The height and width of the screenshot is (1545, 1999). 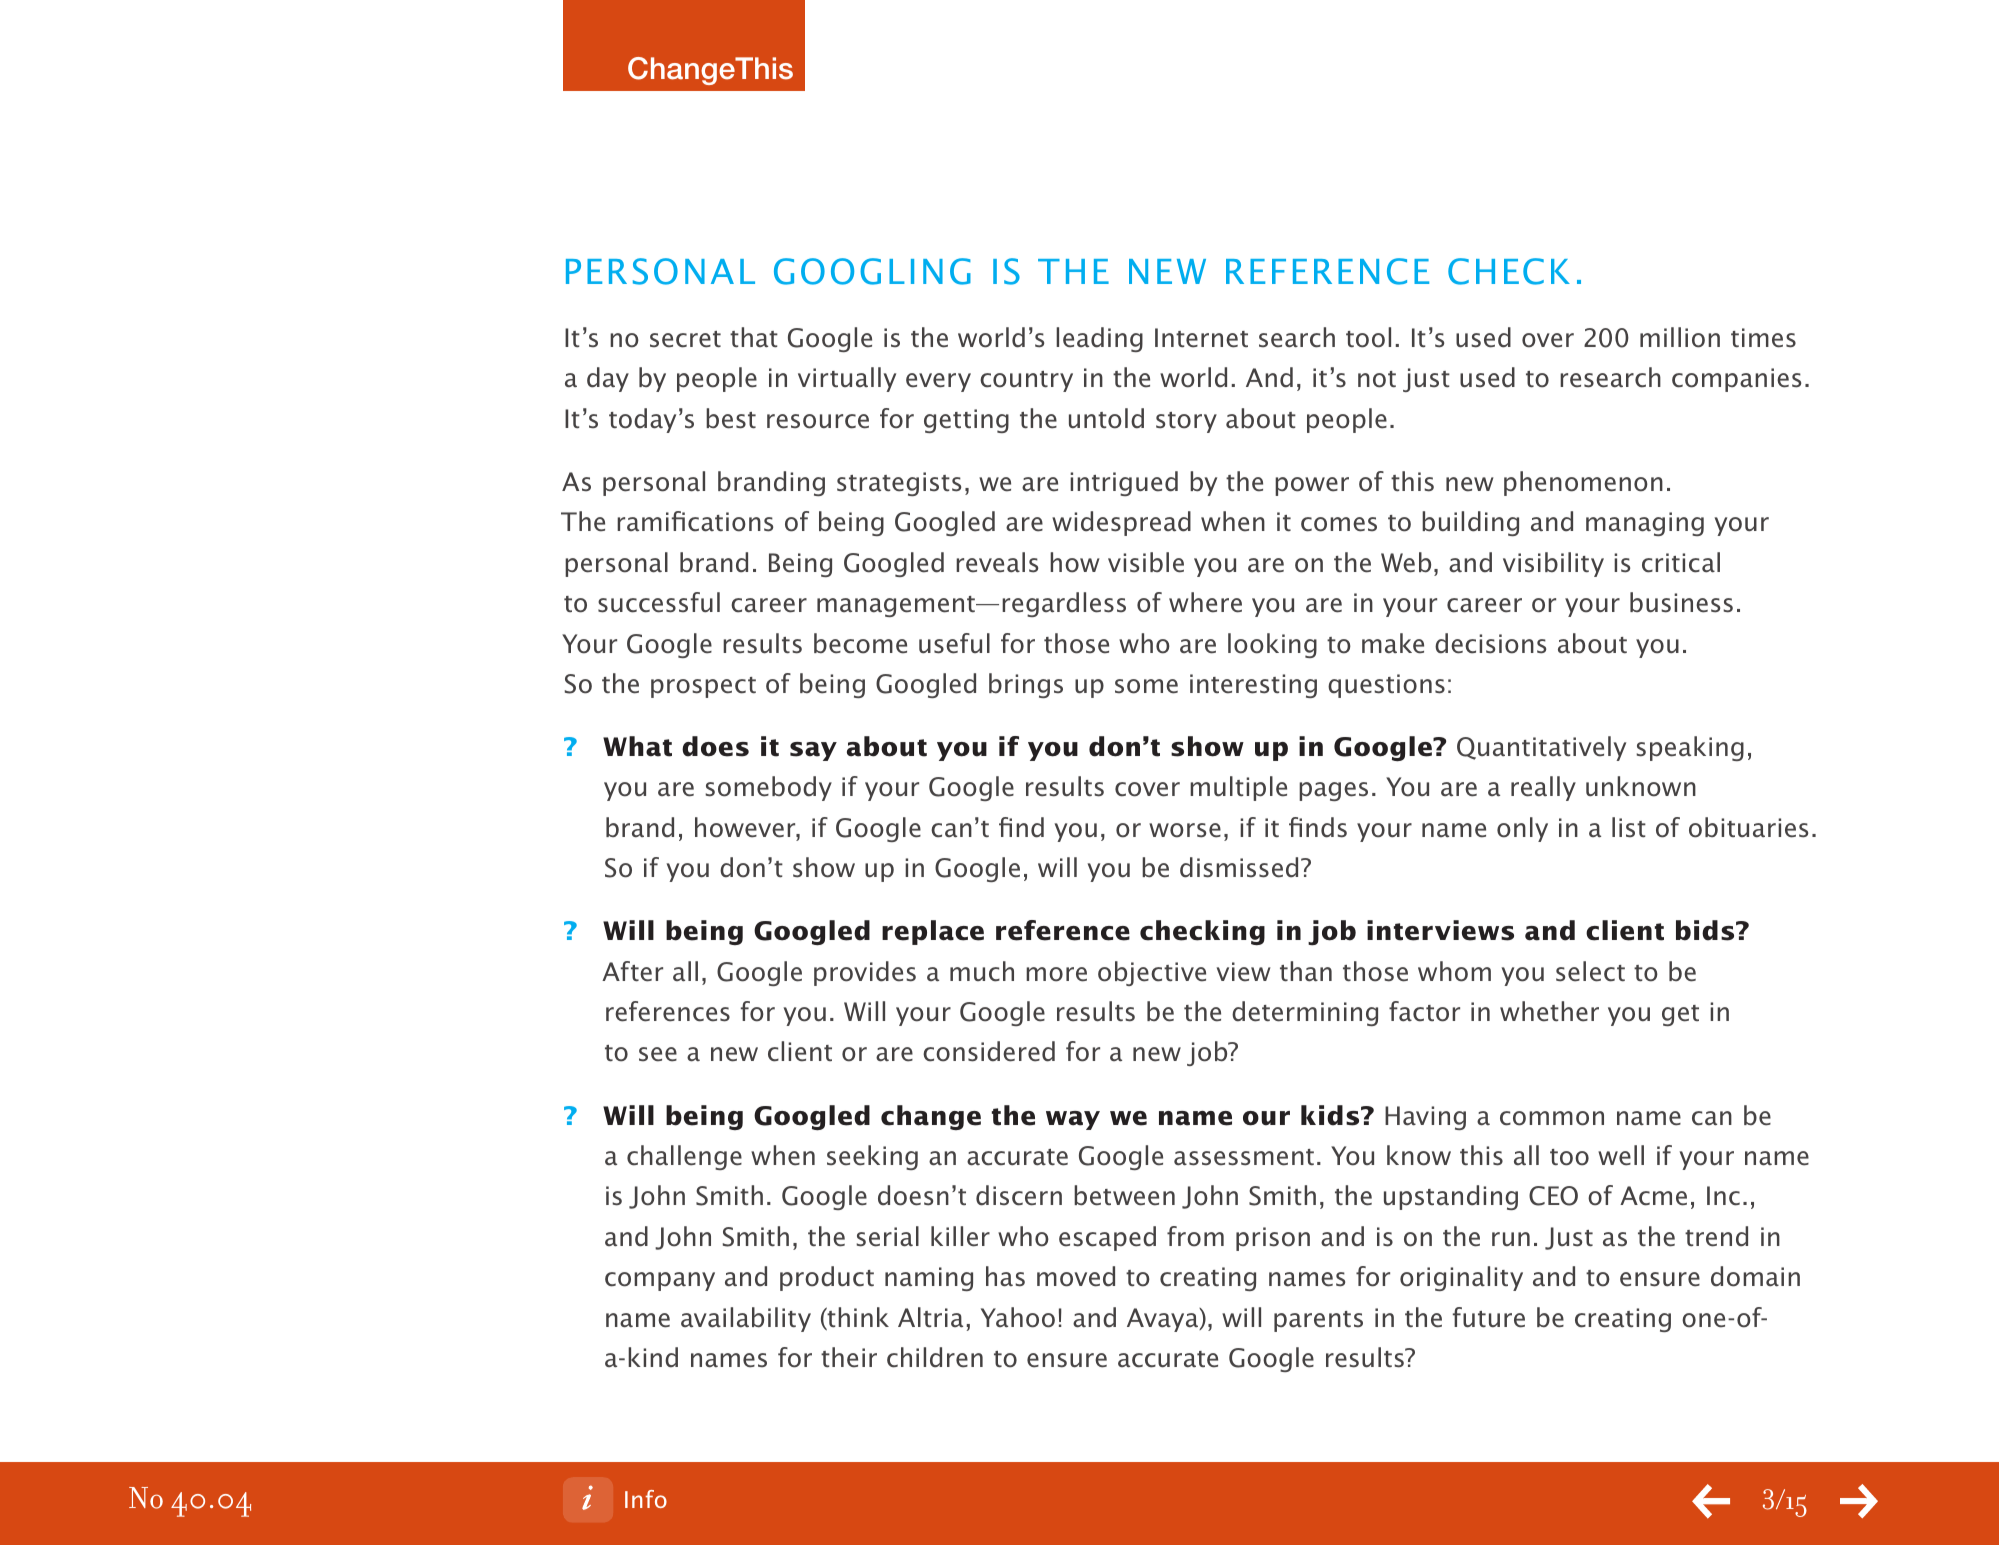 I want to click on Internet, so click(x=1201, y=338).
